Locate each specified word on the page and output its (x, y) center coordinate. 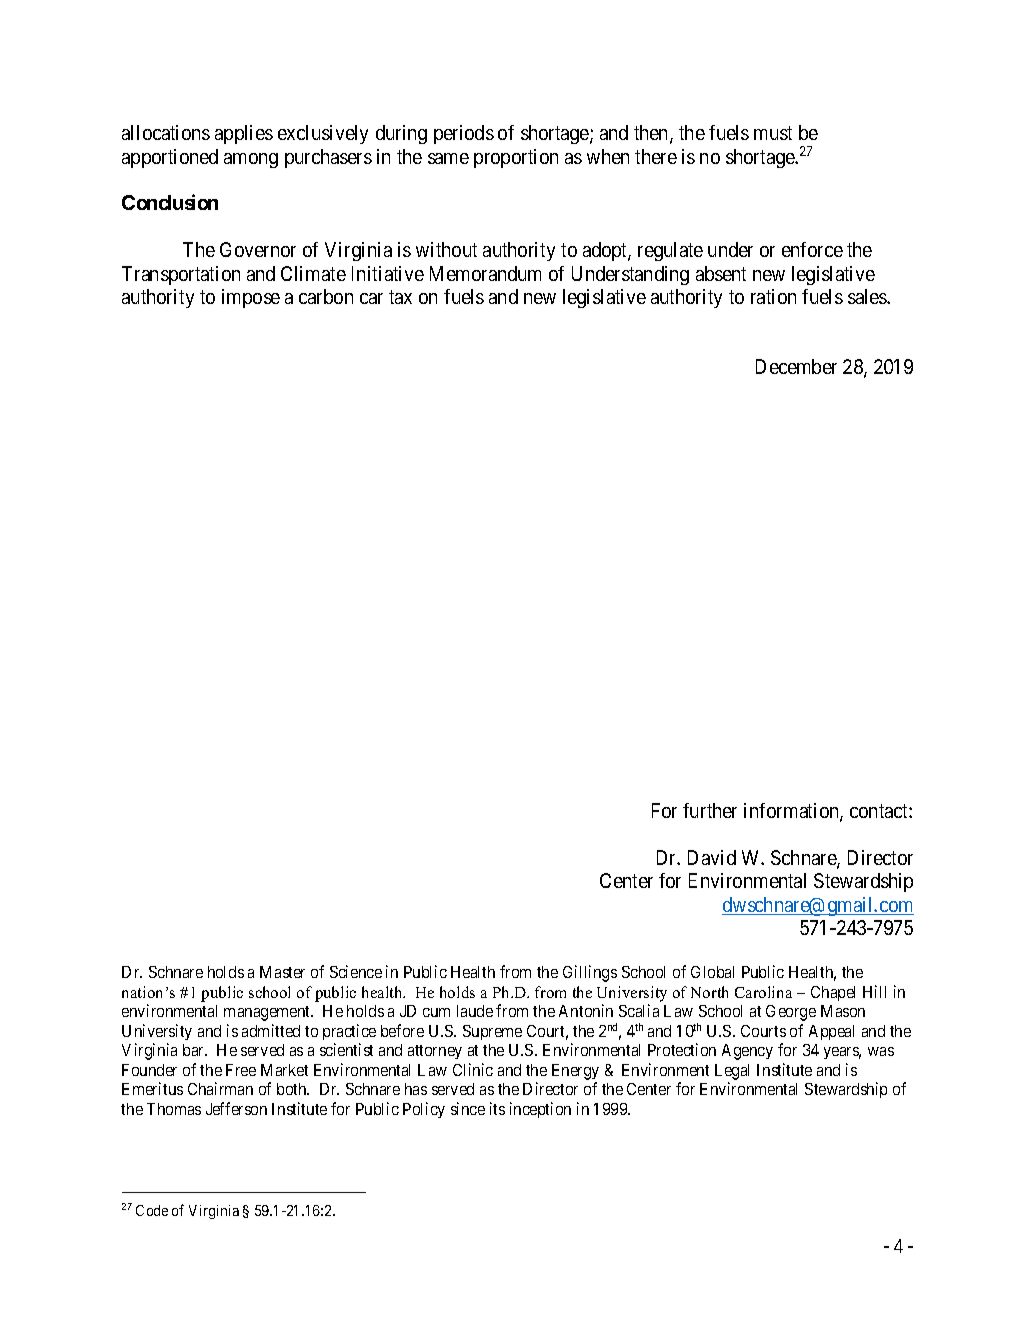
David (712, 857)
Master (282, 972)
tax (400, 297)
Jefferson (236, 1108)
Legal (732, 1073)
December (796, 366)
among (251, 160)
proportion (516, 158)
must (773, 133)
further (710, 810)
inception (540, 1110)
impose (251, 298)
